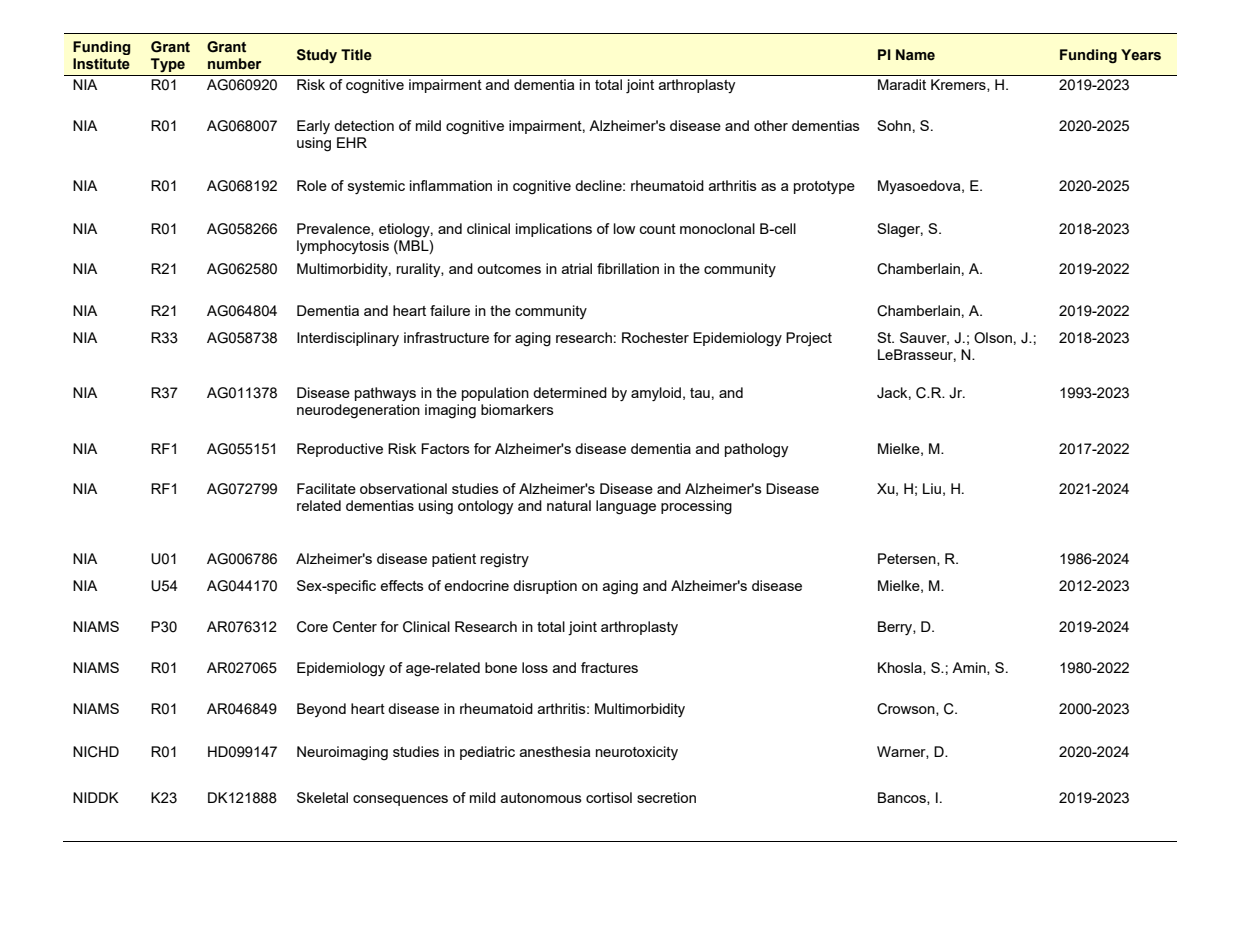  I want to click on Interdisciplinary, so click(348, 339).
